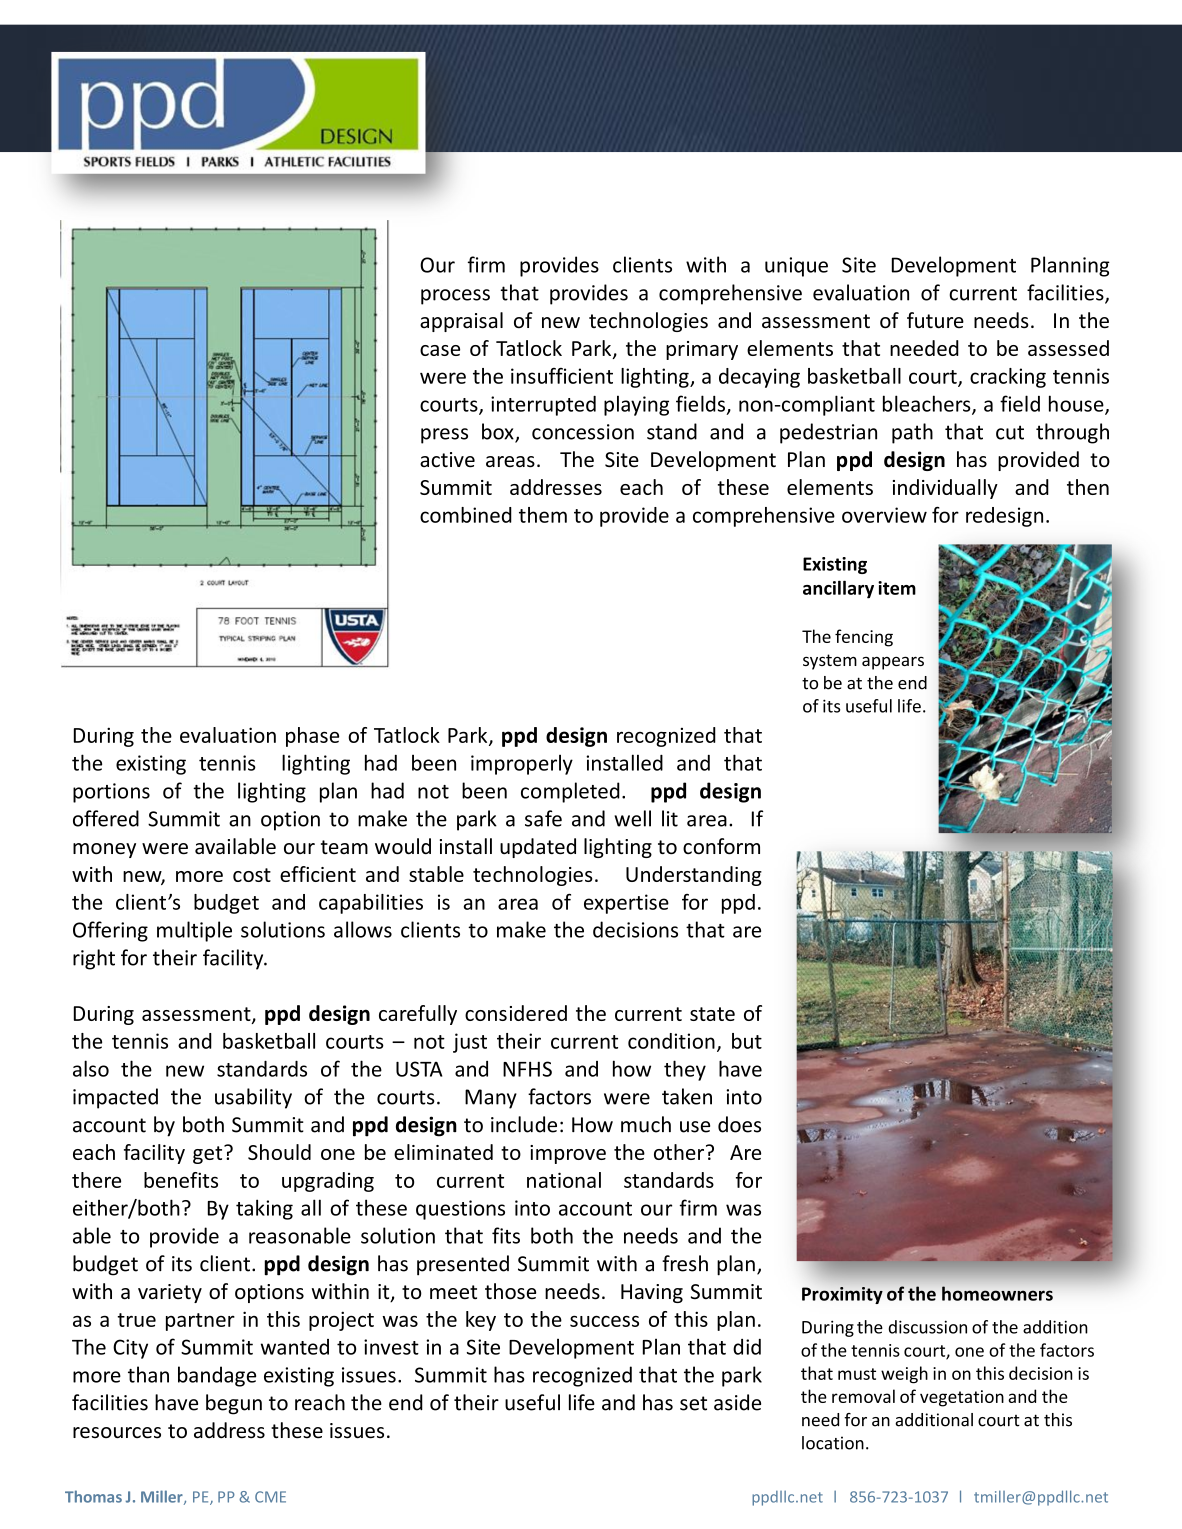 Image resolution: width=1182 pixels, height=1529 pixels. What do you see at coordinates (440, 350) in the screenshot?
I see `case` at bounding box center [440, 350].
